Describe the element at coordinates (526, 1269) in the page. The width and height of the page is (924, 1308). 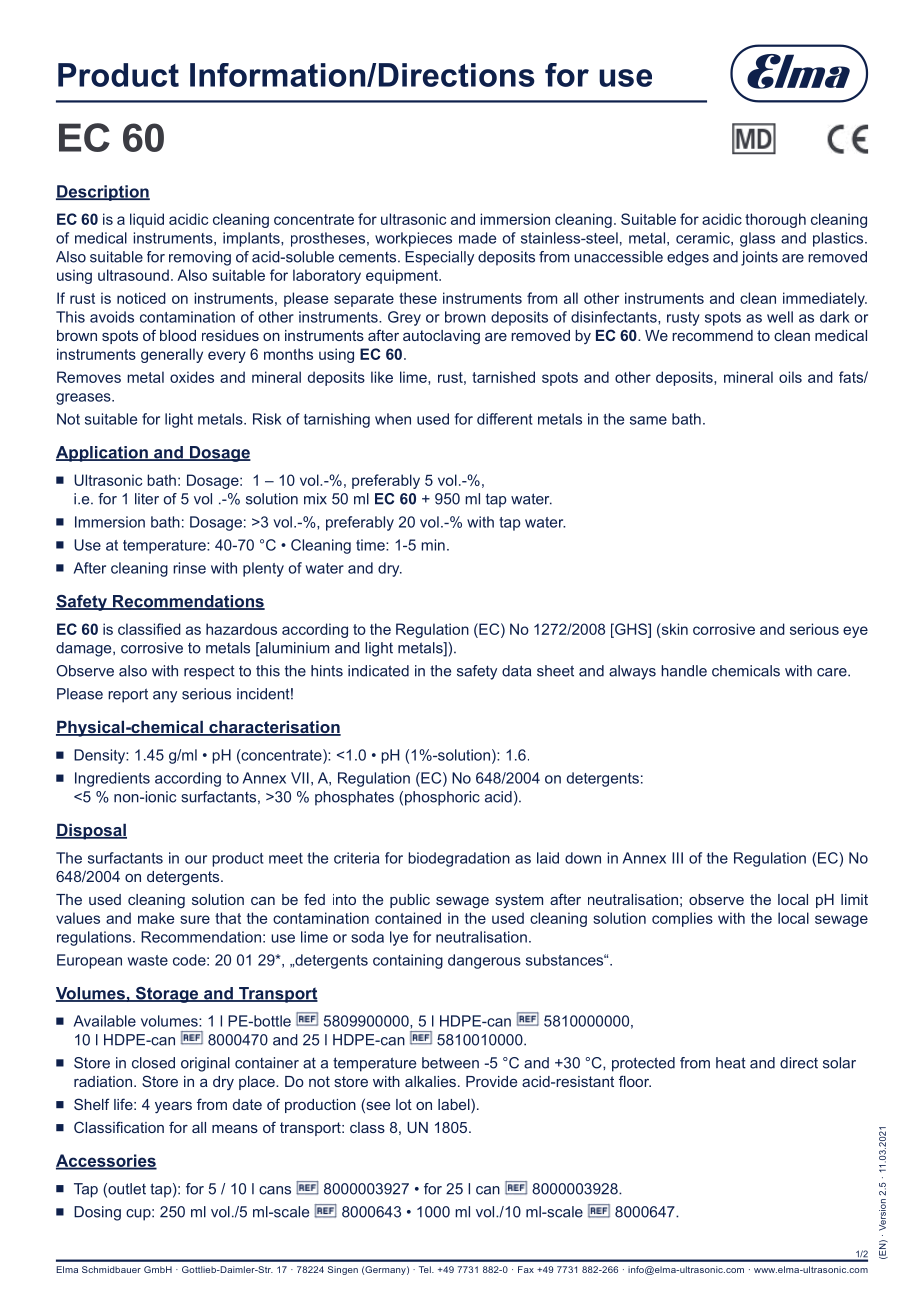
I see `Fax` at that location.
